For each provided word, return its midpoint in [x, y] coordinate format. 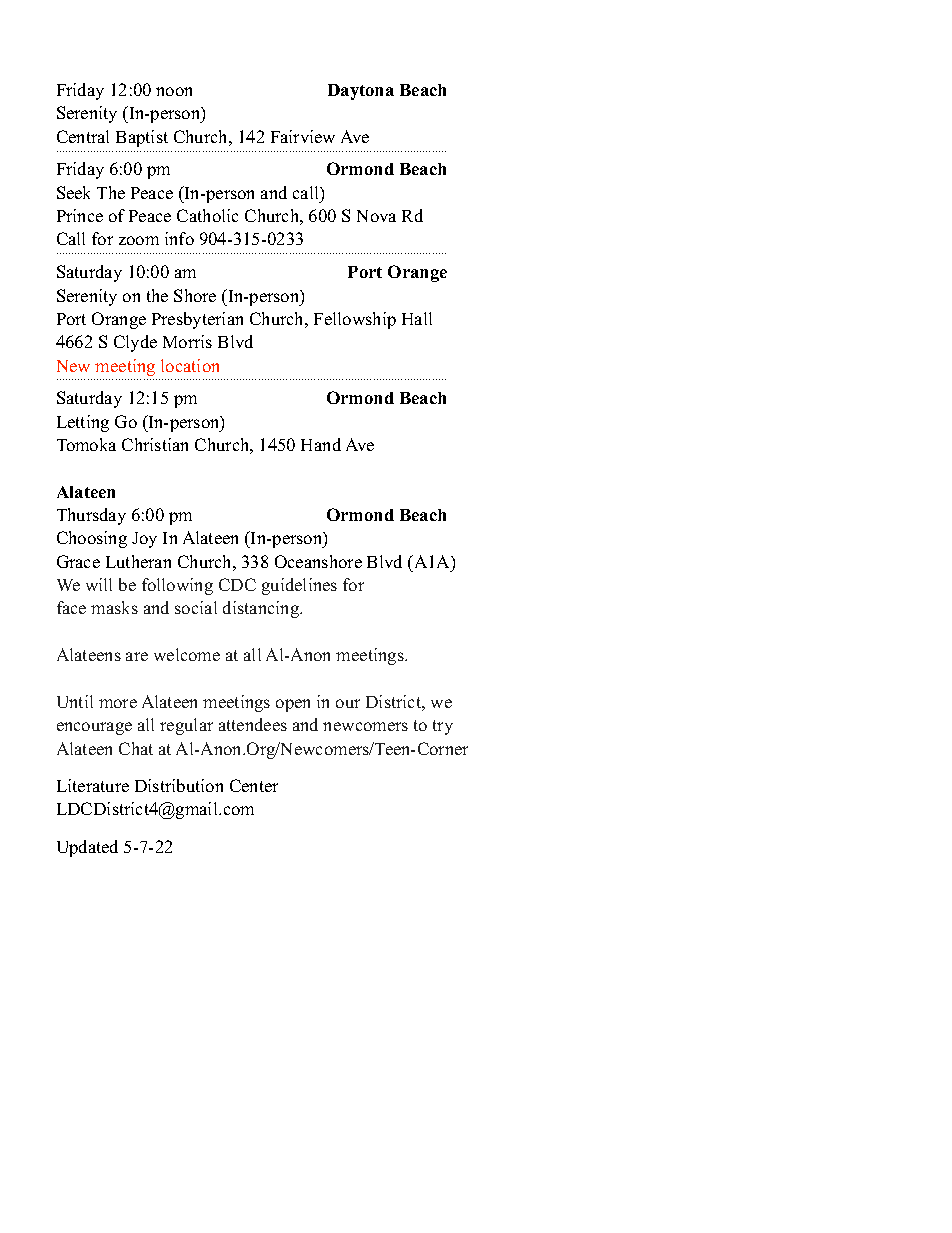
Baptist [142, 138]
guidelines [299, 586]
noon [174, 91]
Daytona [361, 92]
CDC [237, 584]
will [99, 584]
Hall [417, 318]
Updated [87, 848]
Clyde [135, 343]
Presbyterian [197, 320]
